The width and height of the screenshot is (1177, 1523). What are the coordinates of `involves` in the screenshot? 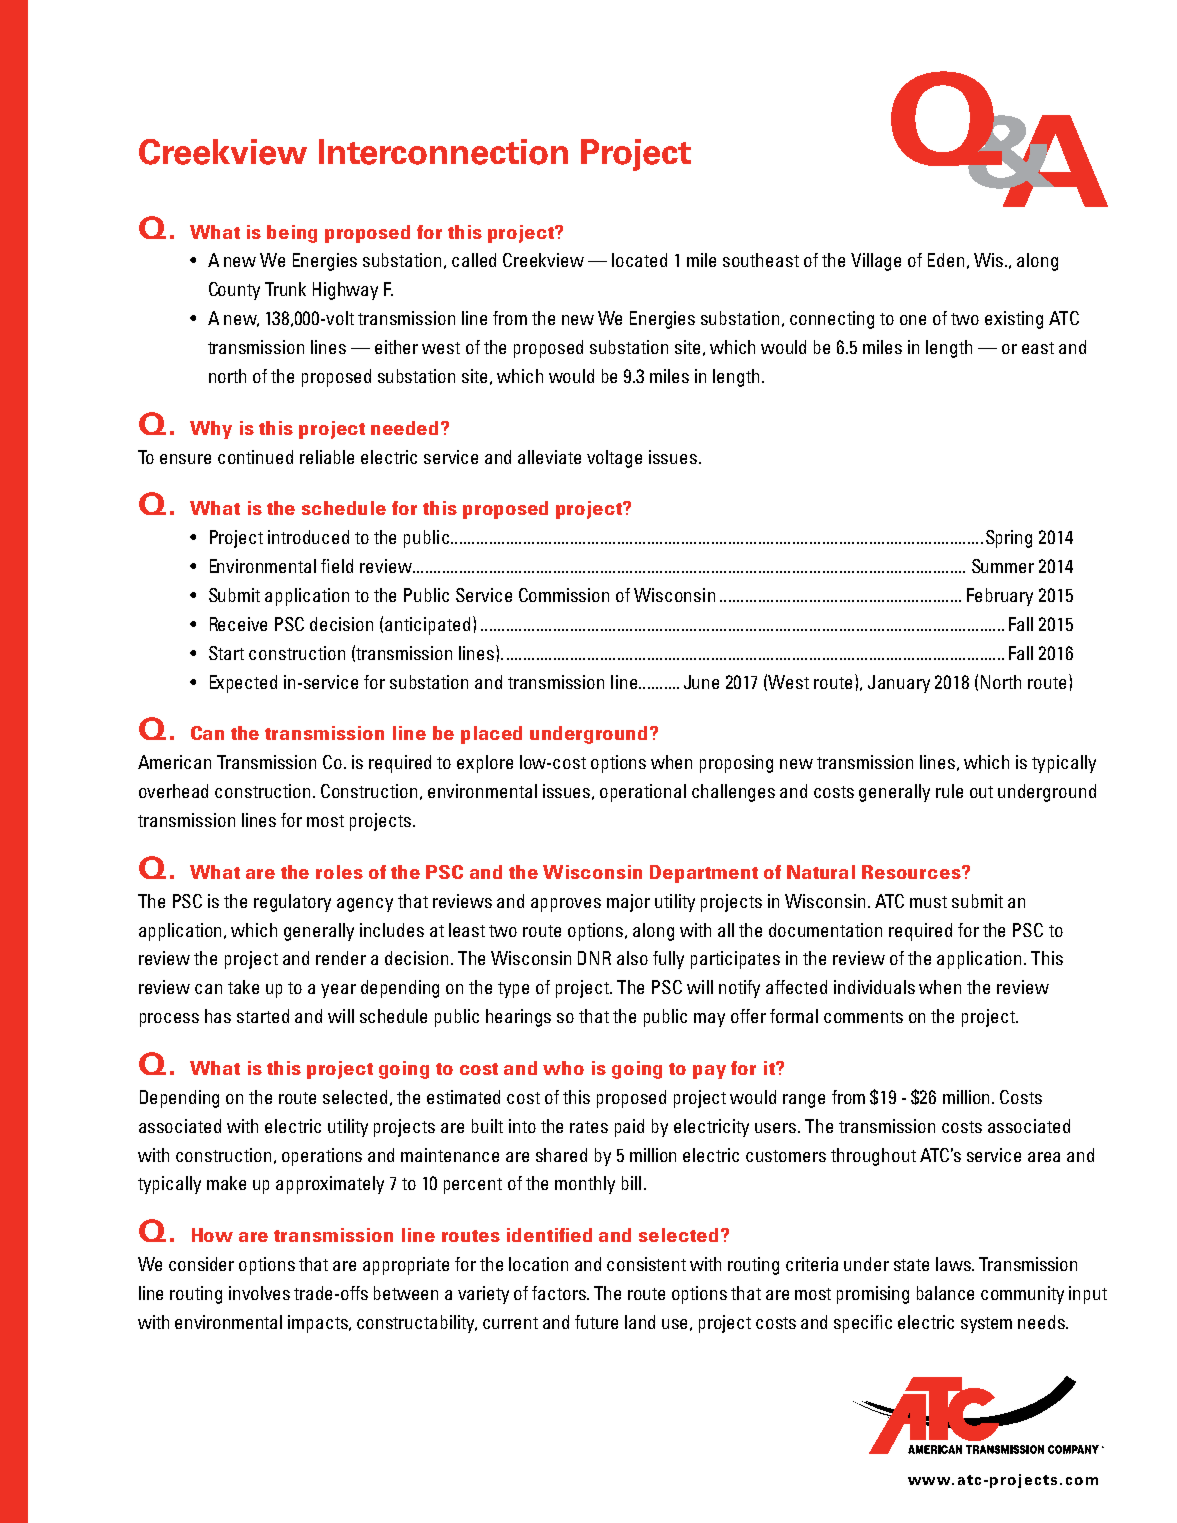 It's located at (259, 1293).
